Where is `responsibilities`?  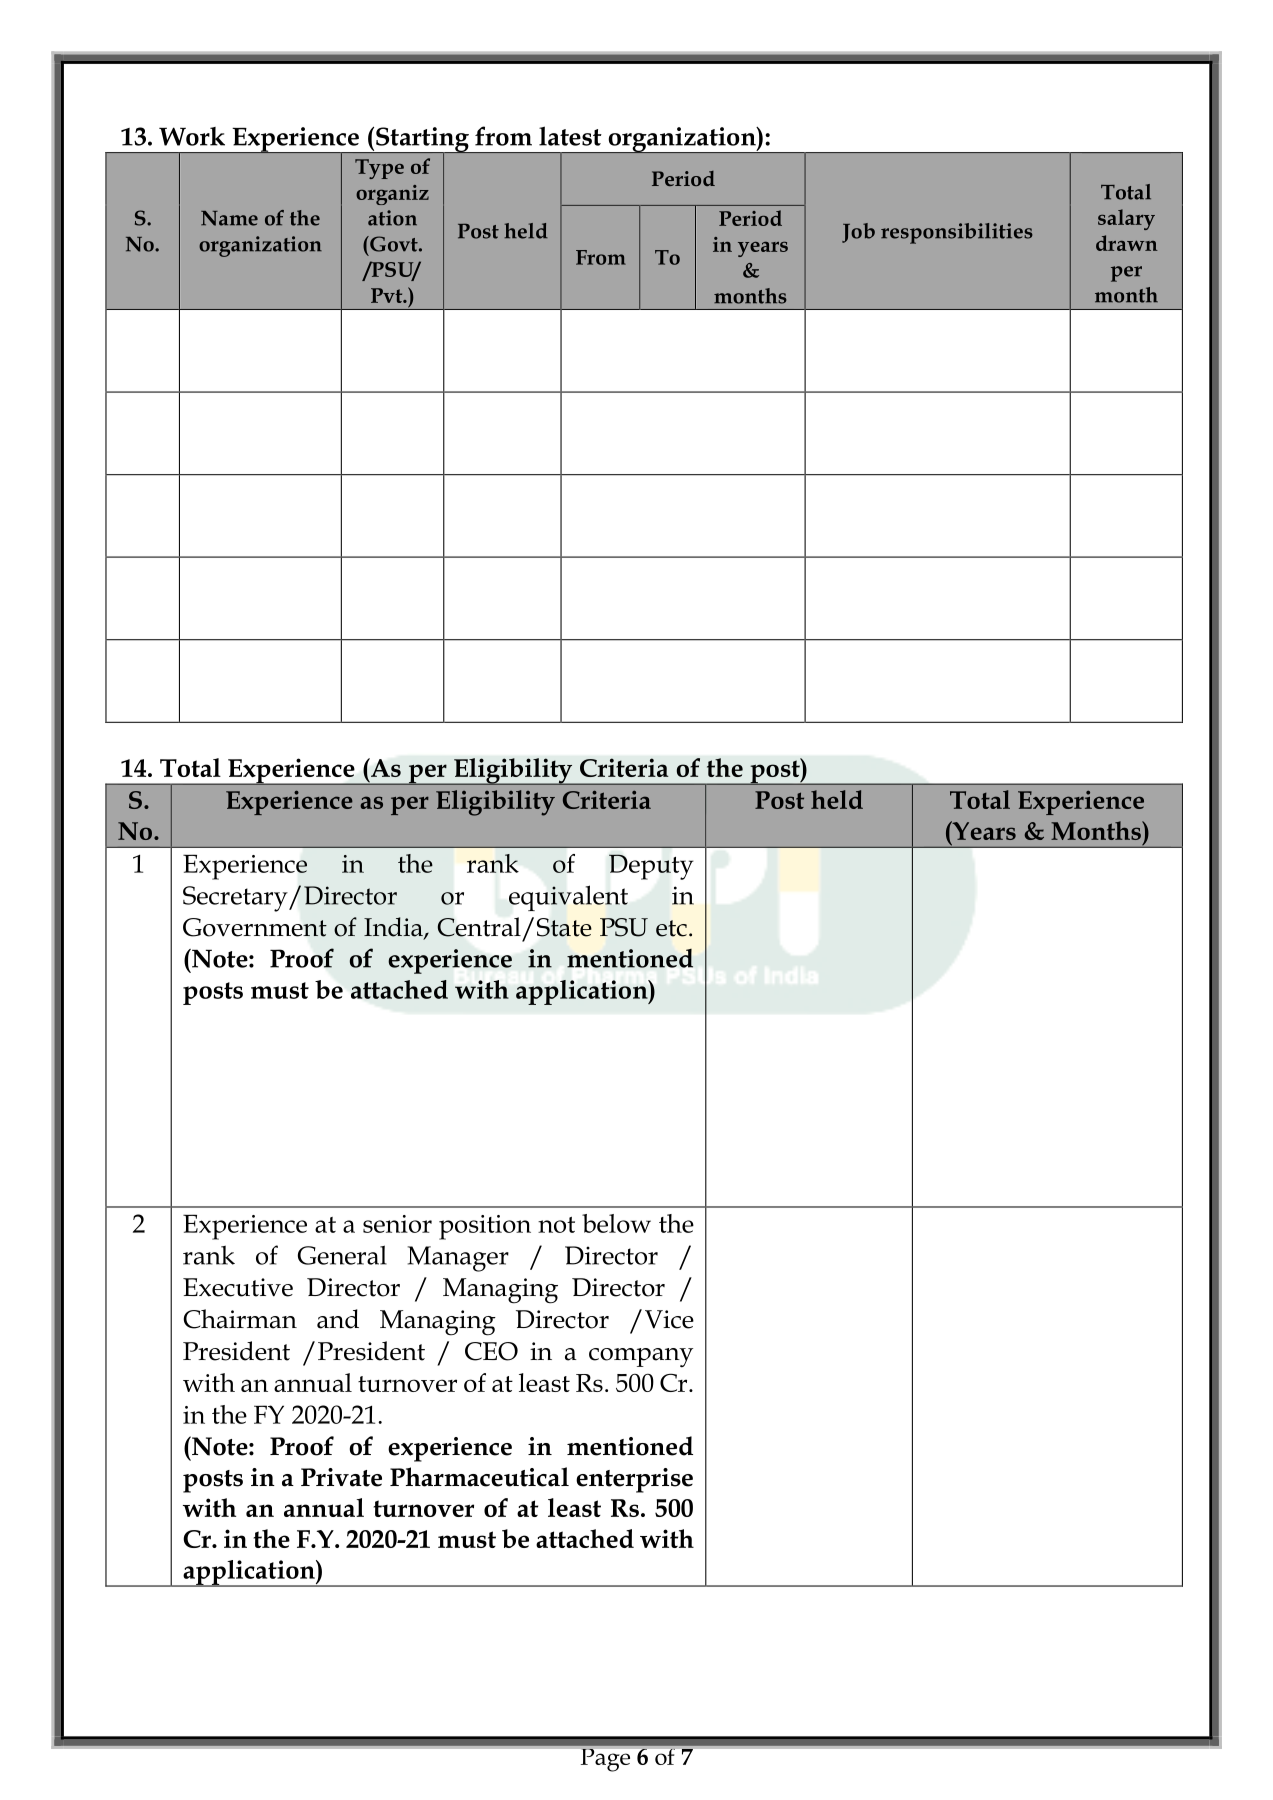
responsibilities is located at coordinates (957, 233).
